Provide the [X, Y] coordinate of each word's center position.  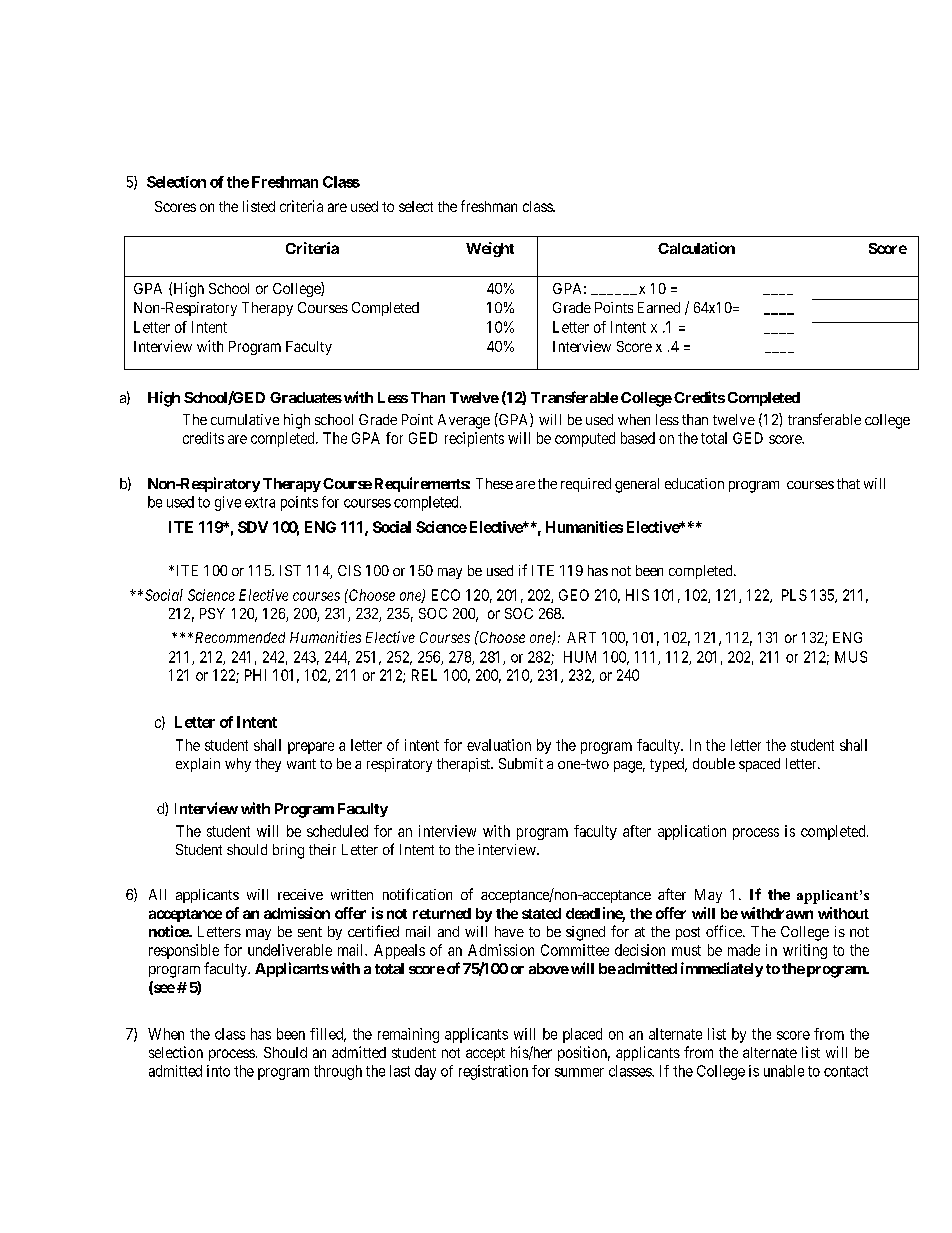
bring [288, 851]
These [494, 483]
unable [784, 1071]
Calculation [696, 248]
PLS [794, 595]
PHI [255, 675]
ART [581, 637]
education [694, 483]
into [218, 1071]
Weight [490, 249]
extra [260, 502]
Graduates [306, 397]
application [692, 832]
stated [541, 913]
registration [493, 1072]
